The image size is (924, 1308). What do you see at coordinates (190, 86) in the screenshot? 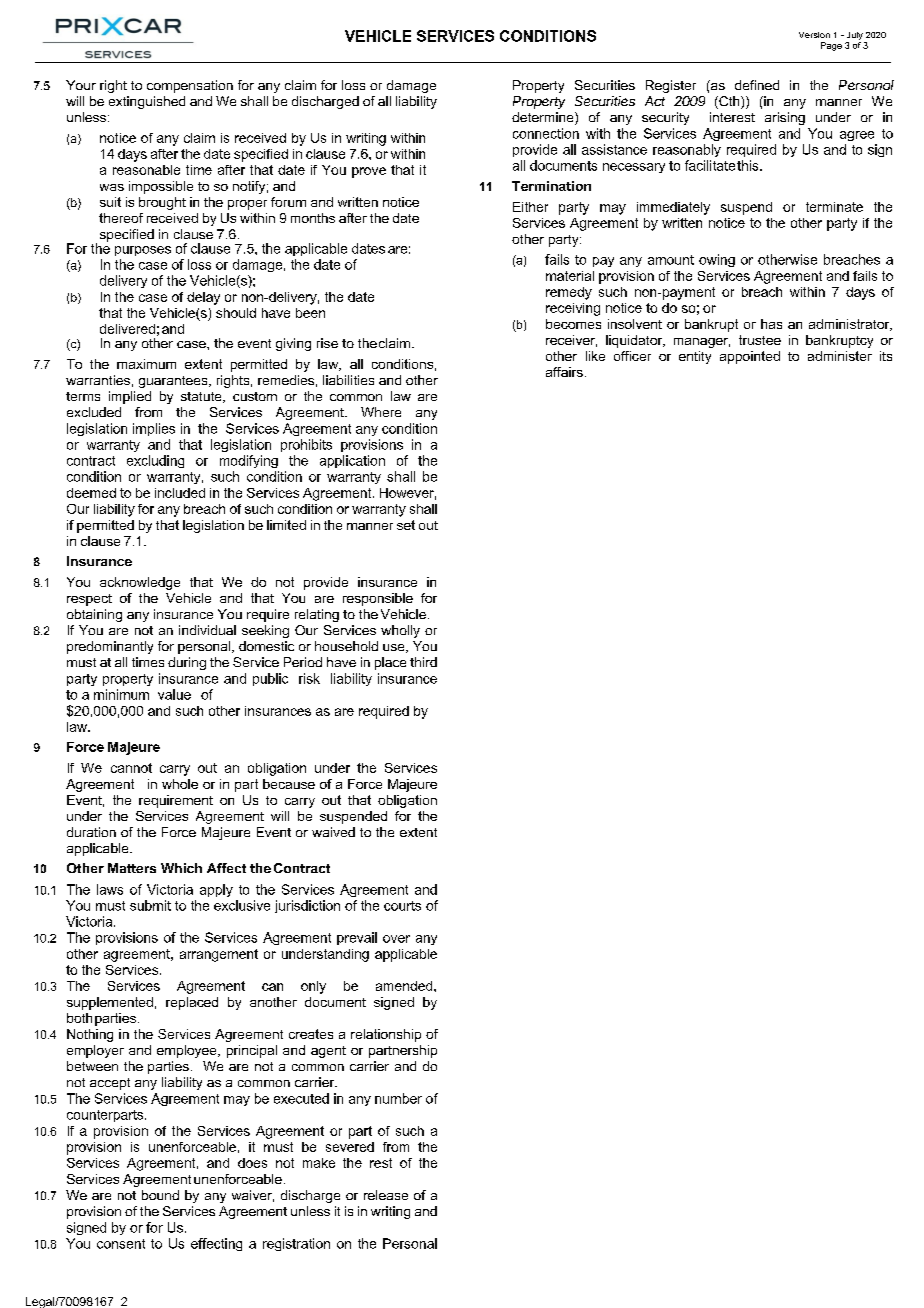
I see `compensation` at bounding box center [190, 86].
